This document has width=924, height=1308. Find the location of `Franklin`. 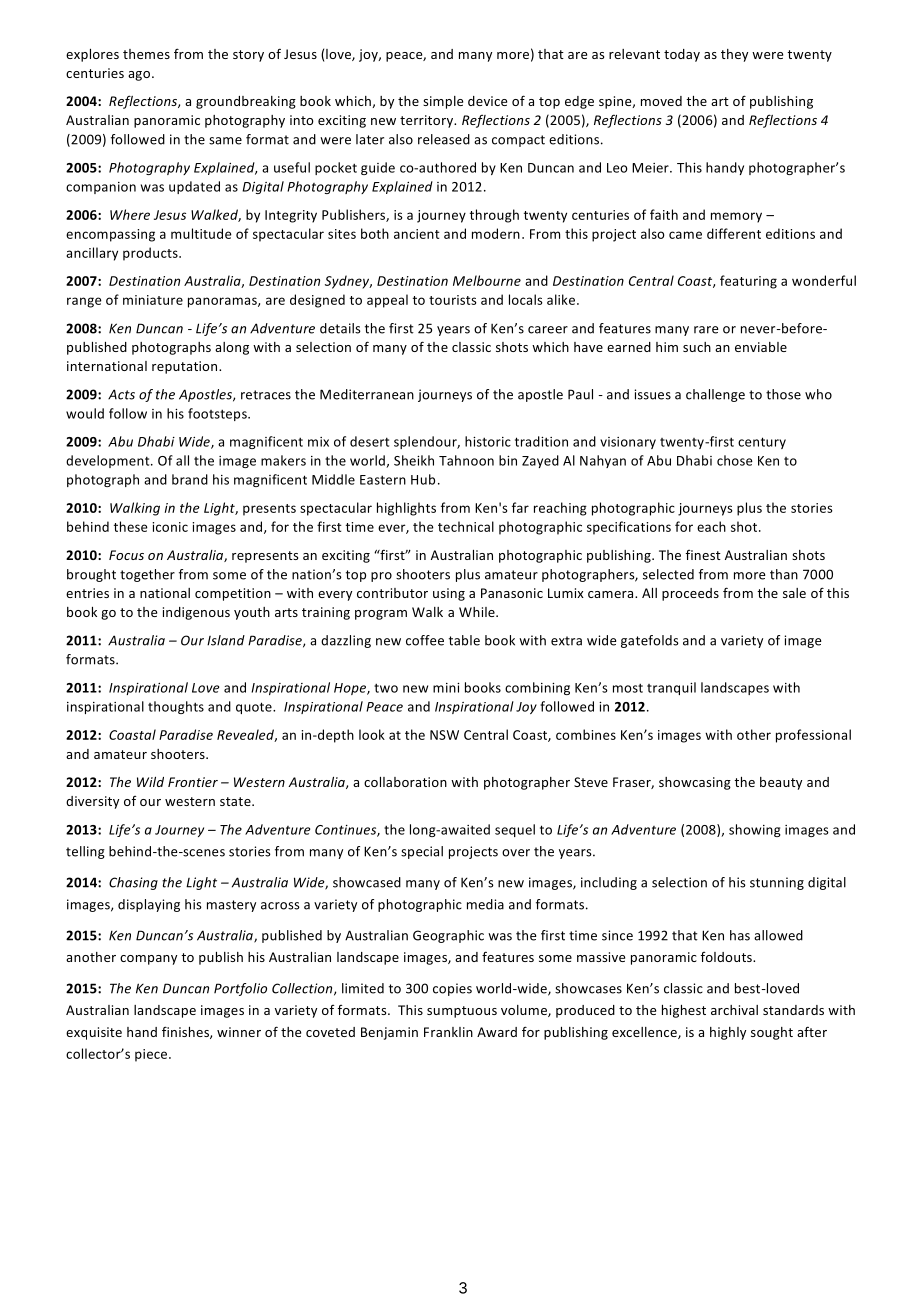

Franklin is located at coordinates (448, 1032).
